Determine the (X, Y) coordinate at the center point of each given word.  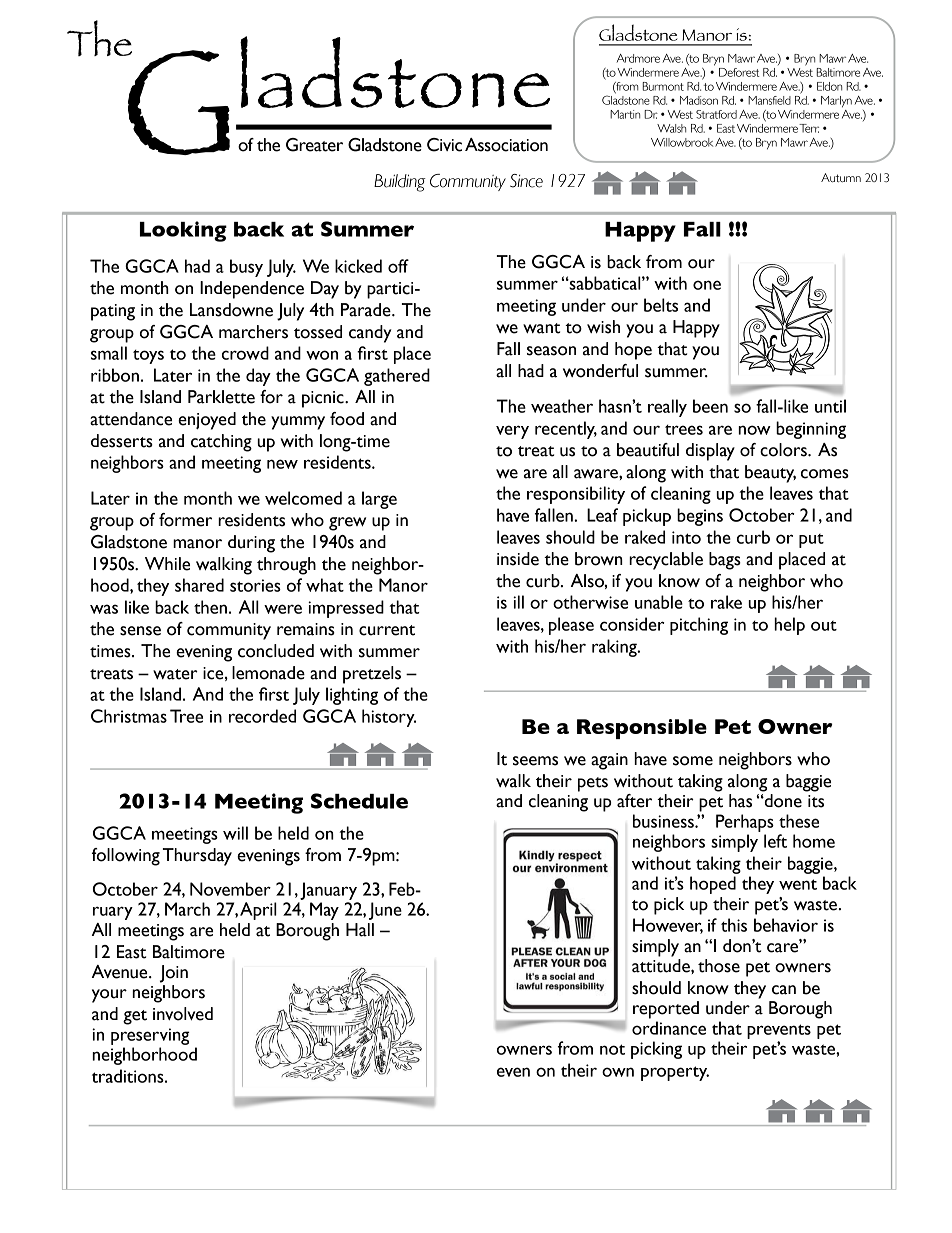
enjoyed (207, 421)
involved (183, 1014)
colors (784, 450)
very (512, 432)
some (693, 761)
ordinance (669, 1028)
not (612, 1049)
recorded (262, 716)
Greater (314, 145)
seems (535, 761)
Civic (444, 145)
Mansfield (769, 100)
